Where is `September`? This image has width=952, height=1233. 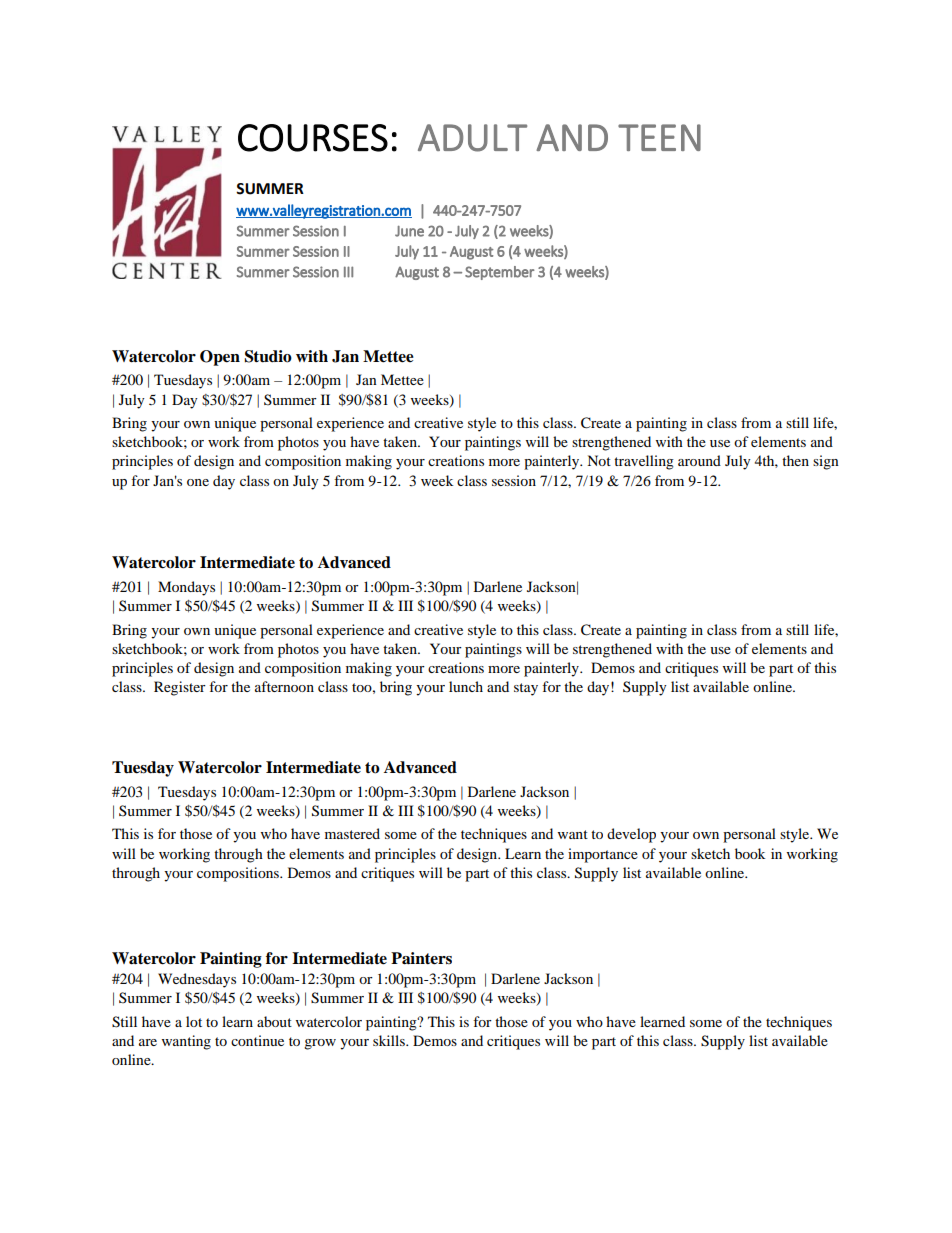 September is located at coordinates (500, 273).
